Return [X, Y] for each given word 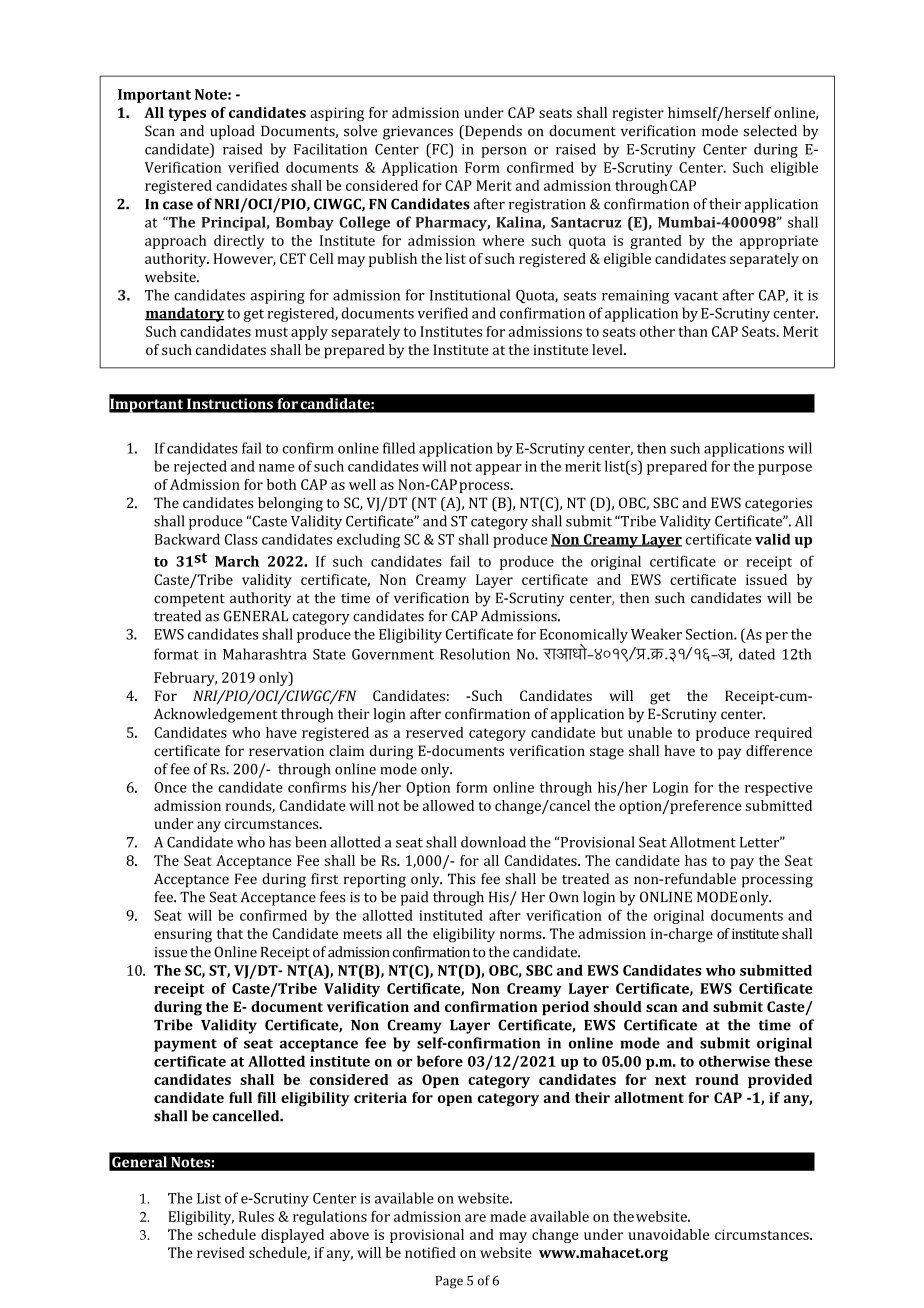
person [504, 152]
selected [770, 131]
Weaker [656, 634]
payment [185, 1045]
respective [779, 789]
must [271, 332]
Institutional [470, 295]
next [670, 1080]
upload [232, 132]
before [440, 1061]
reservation [286, 750]
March [237, 561]
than [693, 331]
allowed [448, 805]
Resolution [475, 654]
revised [221, 1252]
